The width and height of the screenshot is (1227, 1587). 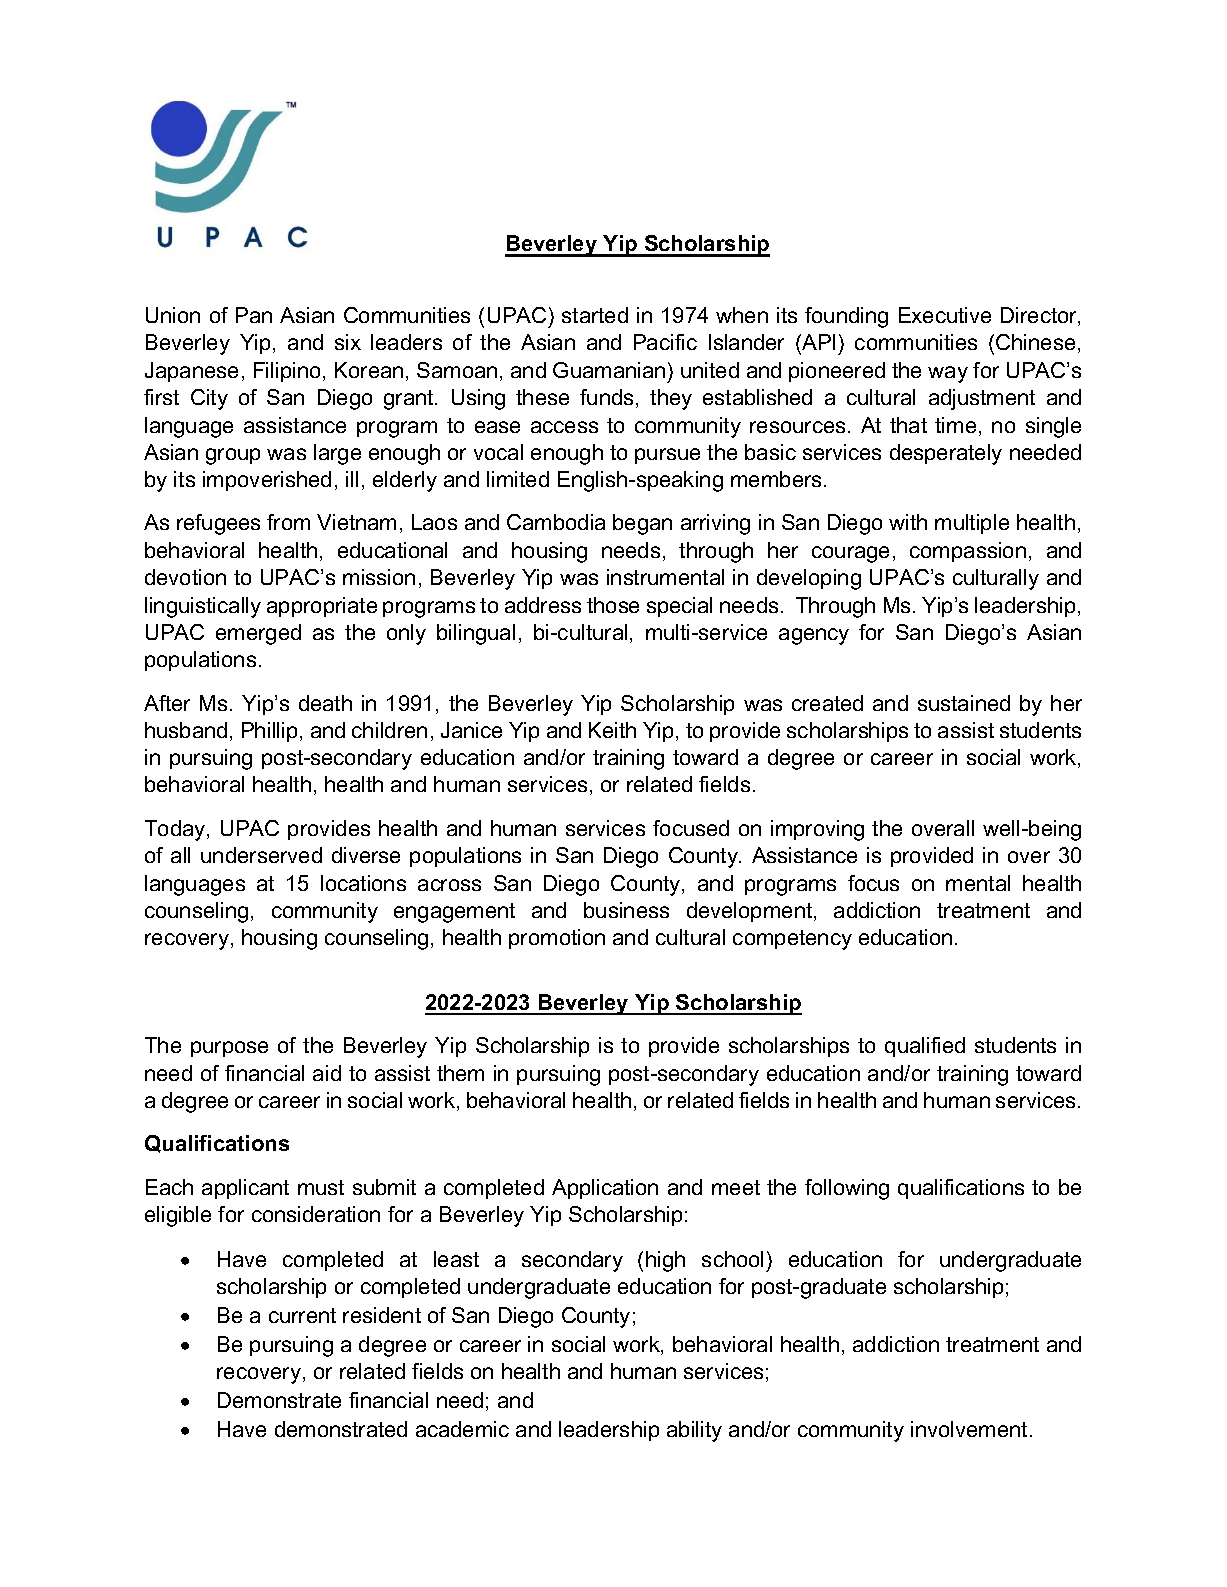 What do you see at coordinates (694, 1431) in the screenshot?
I see `ability` at bounding box center [694, 1431].
